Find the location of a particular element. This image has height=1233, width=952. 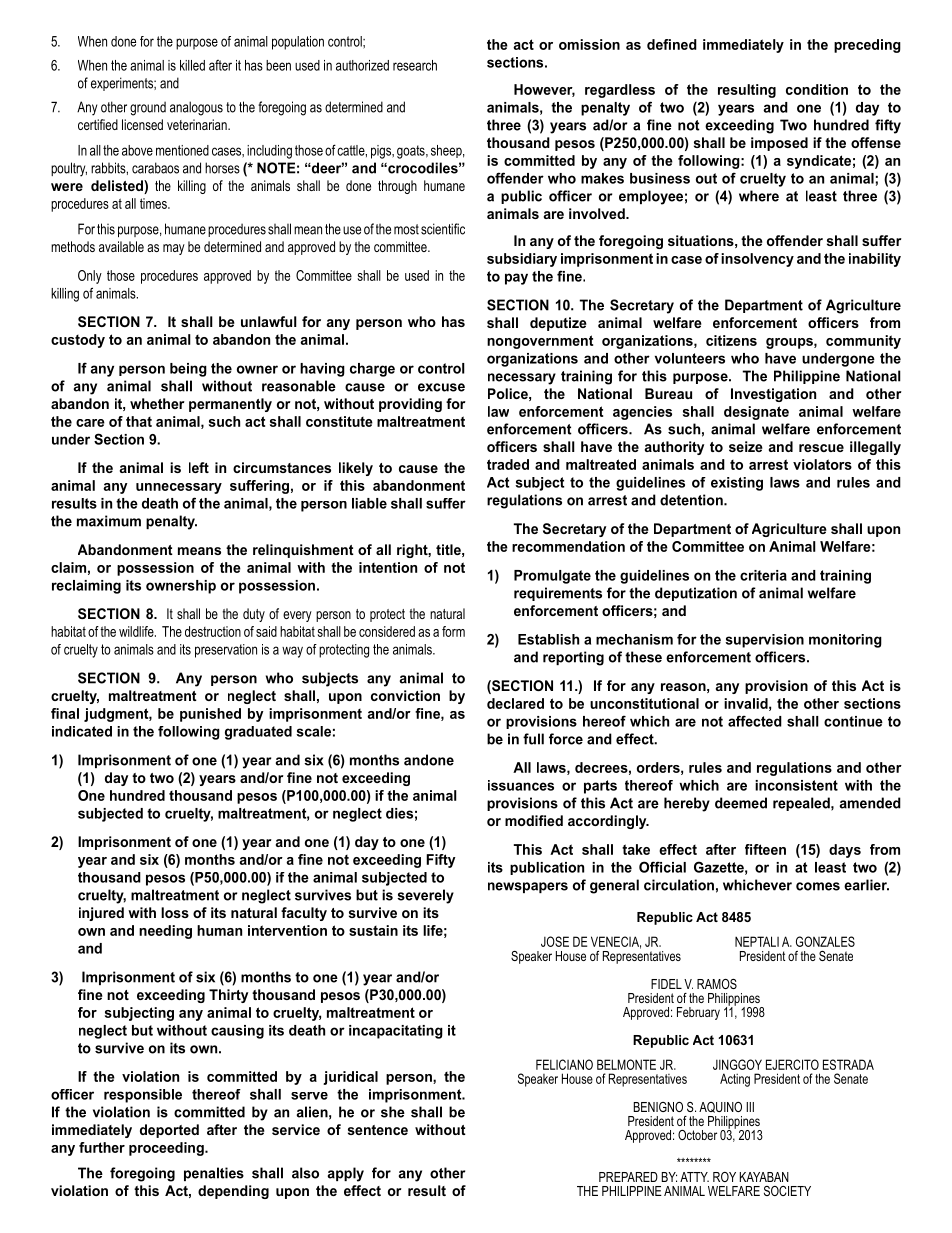

affected is located at coordinates (755, 721).
